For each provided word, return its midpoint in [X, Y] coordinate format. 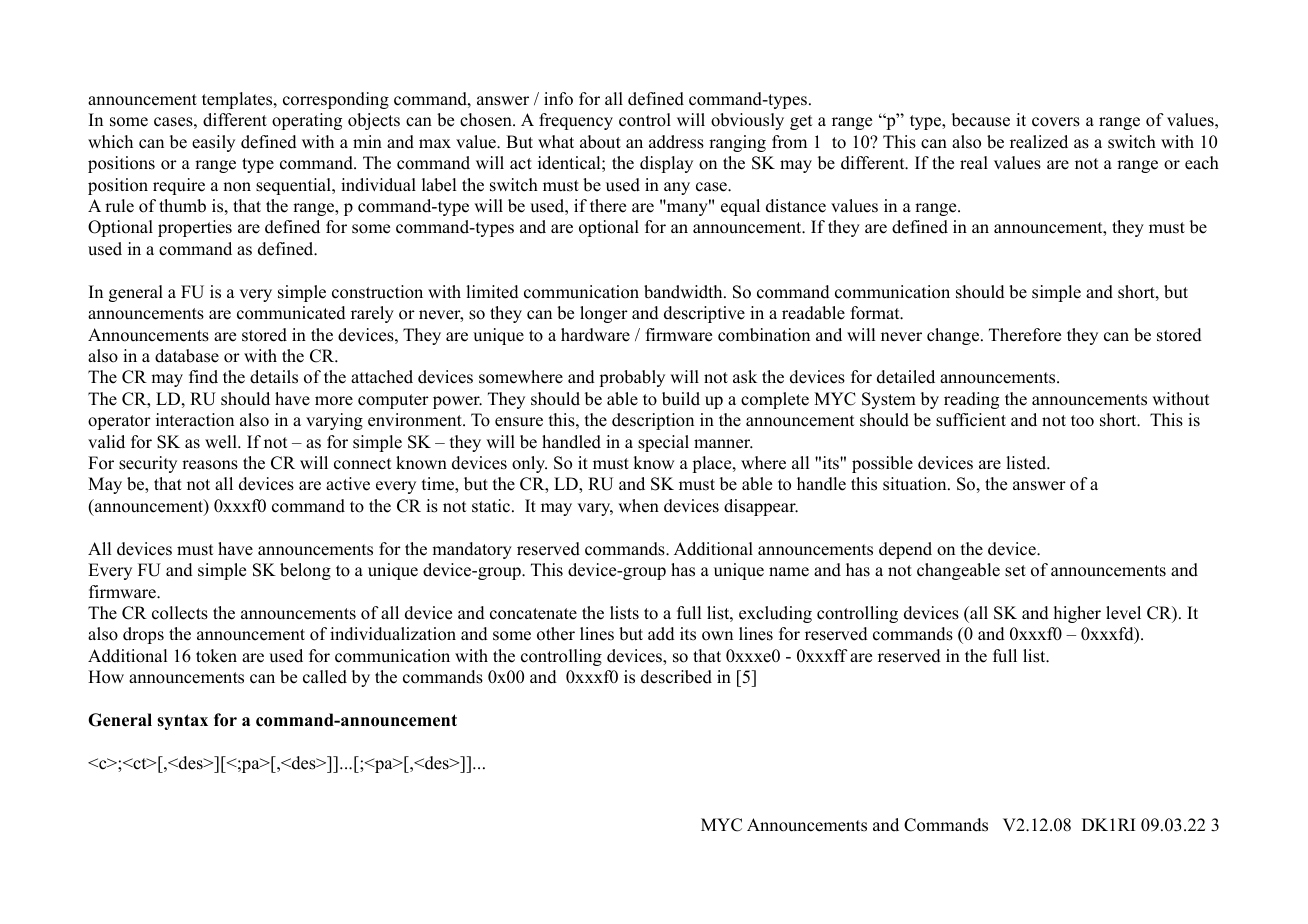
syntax [182, 722]
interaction [195, 420]
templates [238, 100]
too [1082, 421]
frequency [576, 121]
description [653, 421]
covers [1056, 122]
